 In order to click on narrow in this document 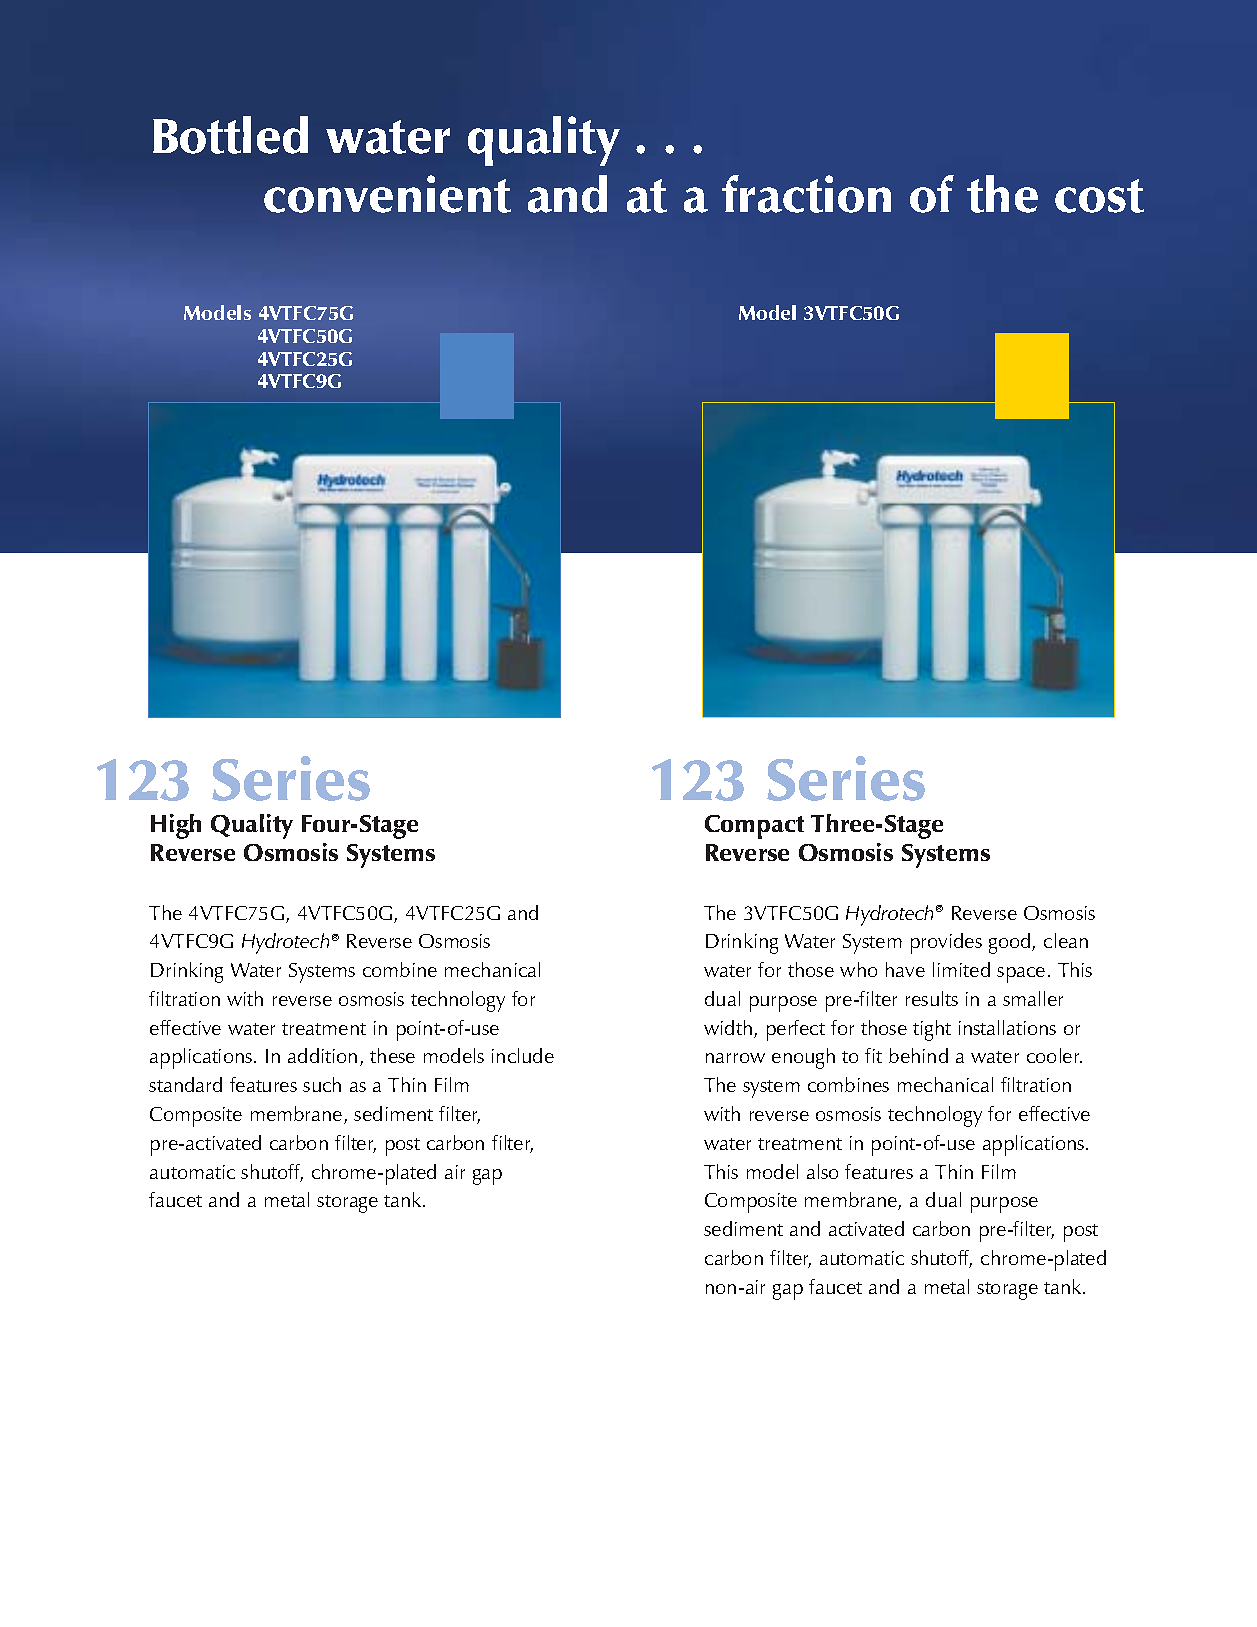, I will do `click(735, 1058)`.
